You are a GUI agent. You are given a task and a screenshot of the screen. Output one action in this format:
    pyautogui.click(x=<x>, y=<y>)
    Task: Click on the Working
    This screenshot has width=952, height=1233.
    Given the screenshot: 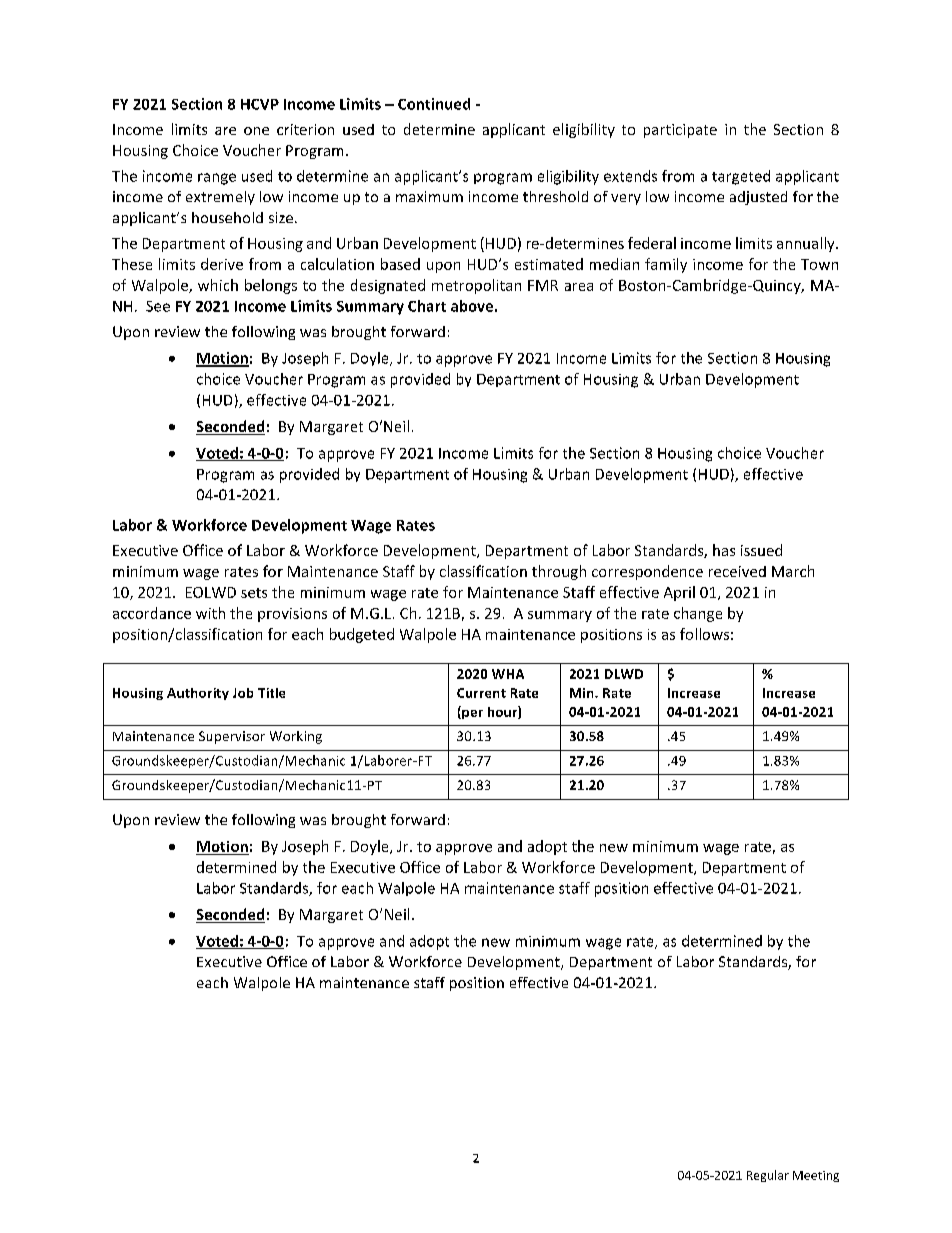 What is the action you would take?
    pyautogui.click(x=296, y=737)
